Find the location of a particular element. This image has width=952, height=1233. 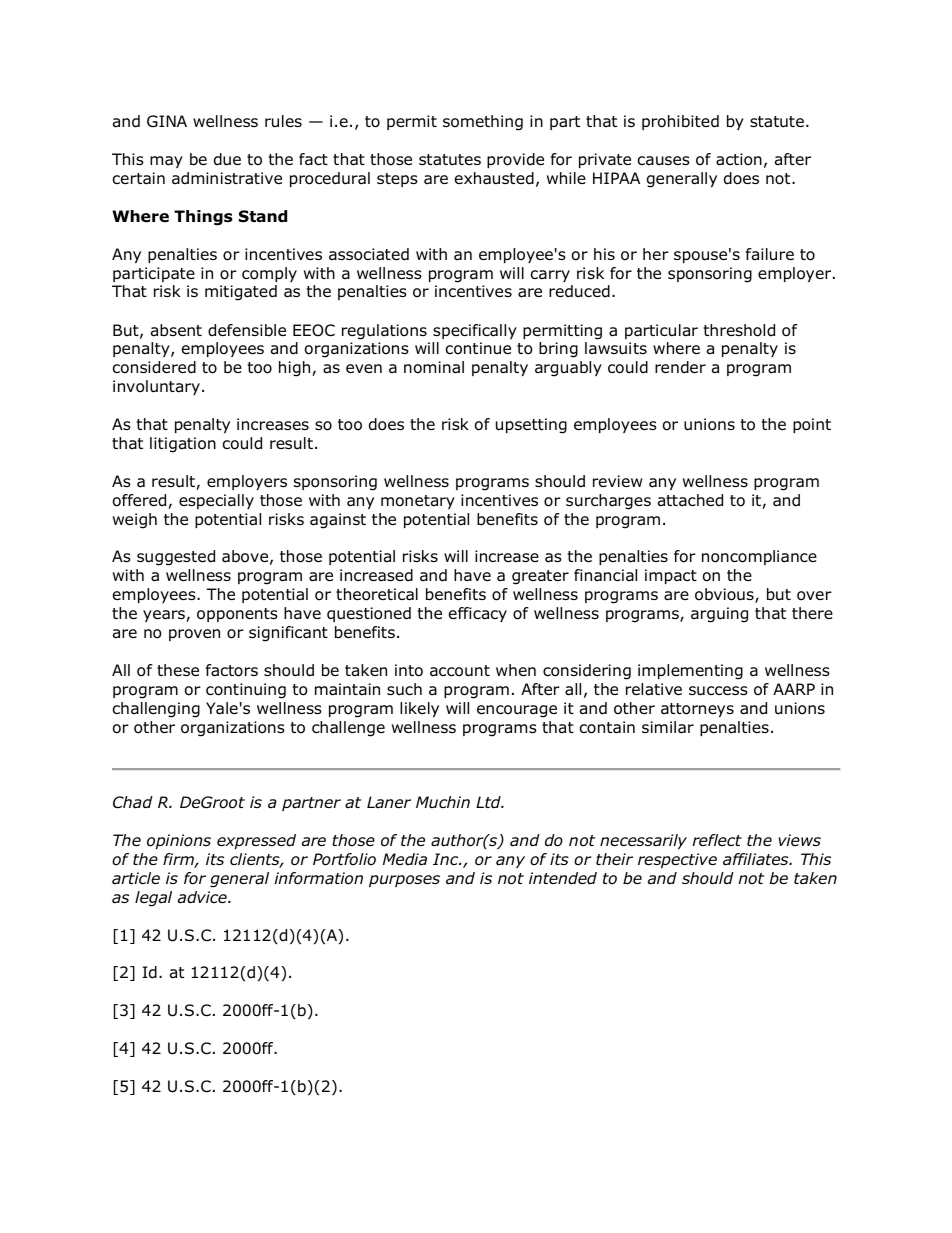

attached is located at coordinates (690, 500).
